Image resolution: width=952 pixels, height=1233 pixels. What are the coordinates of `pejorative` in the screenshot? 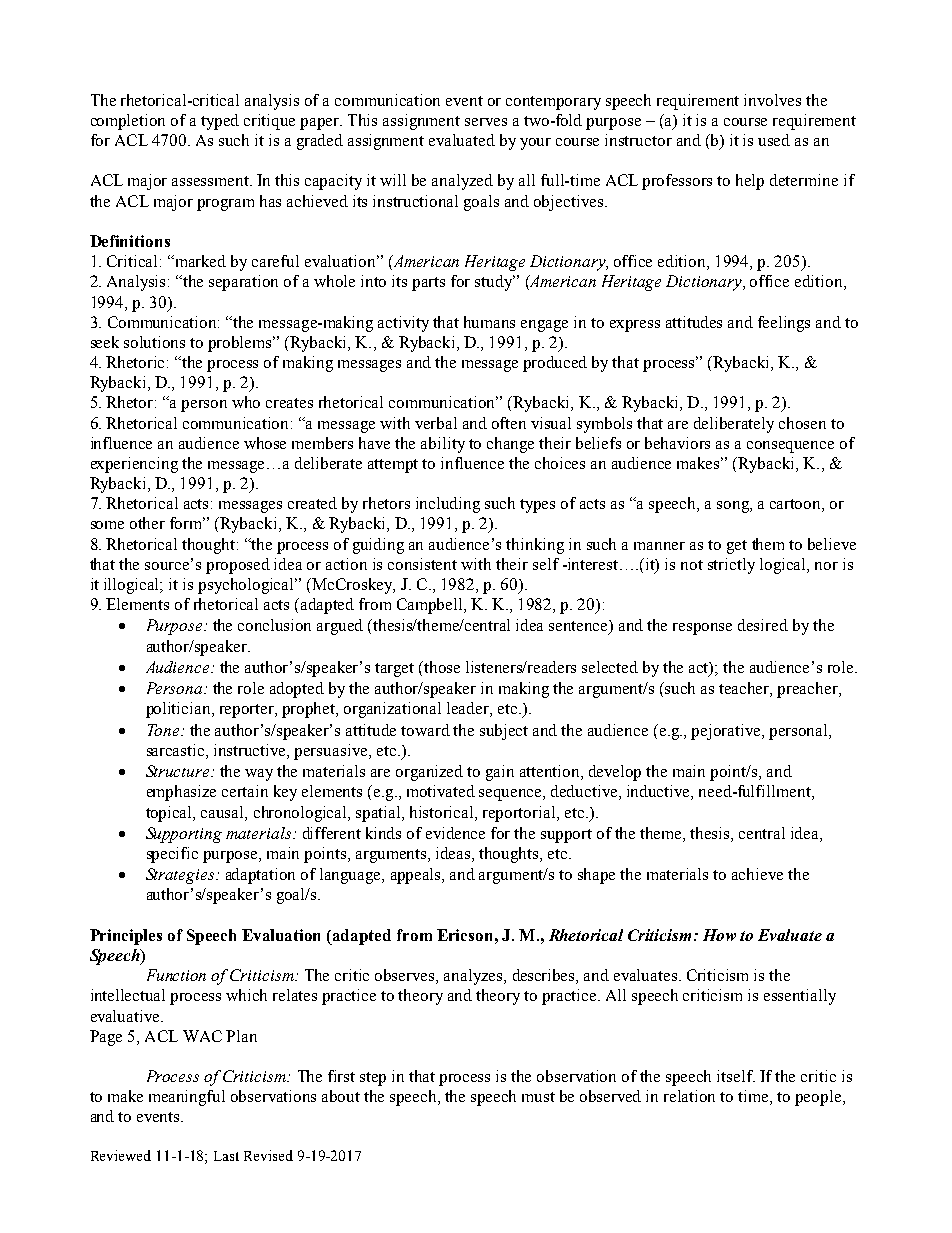 It's located at (727, 732).
